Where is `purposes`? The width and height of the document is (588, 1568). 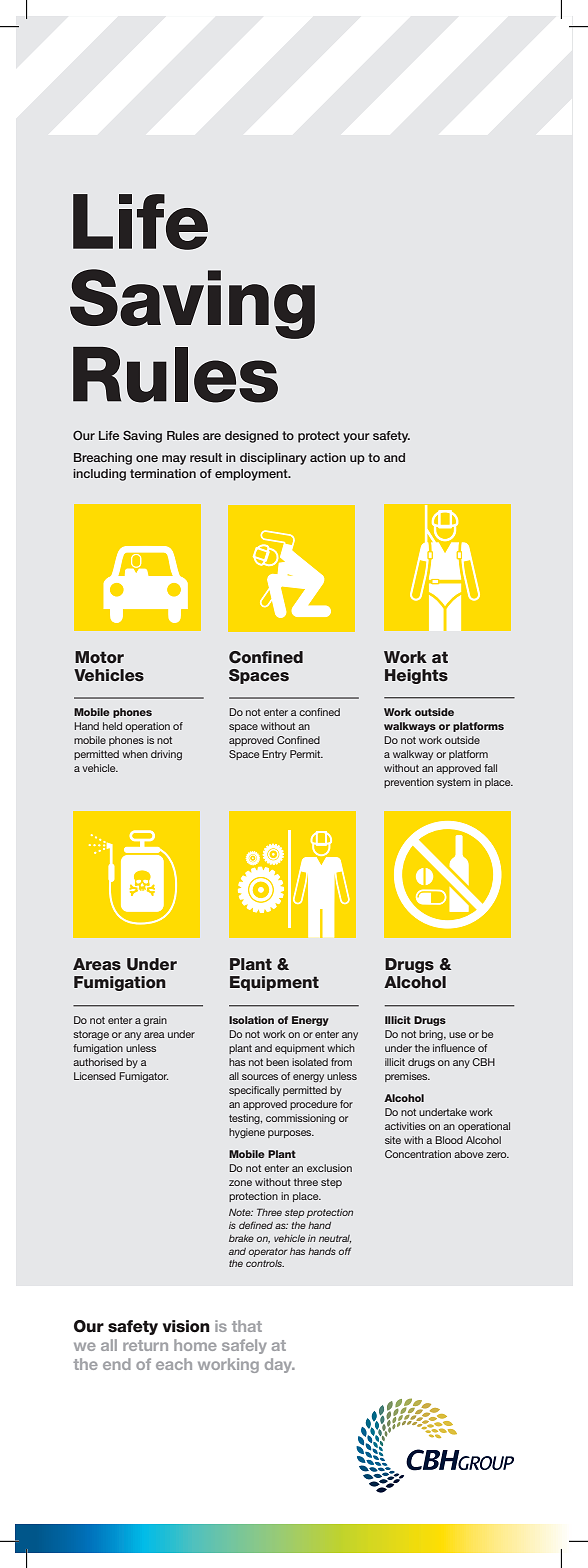
purposes is located at coordinates (291, 1134).
